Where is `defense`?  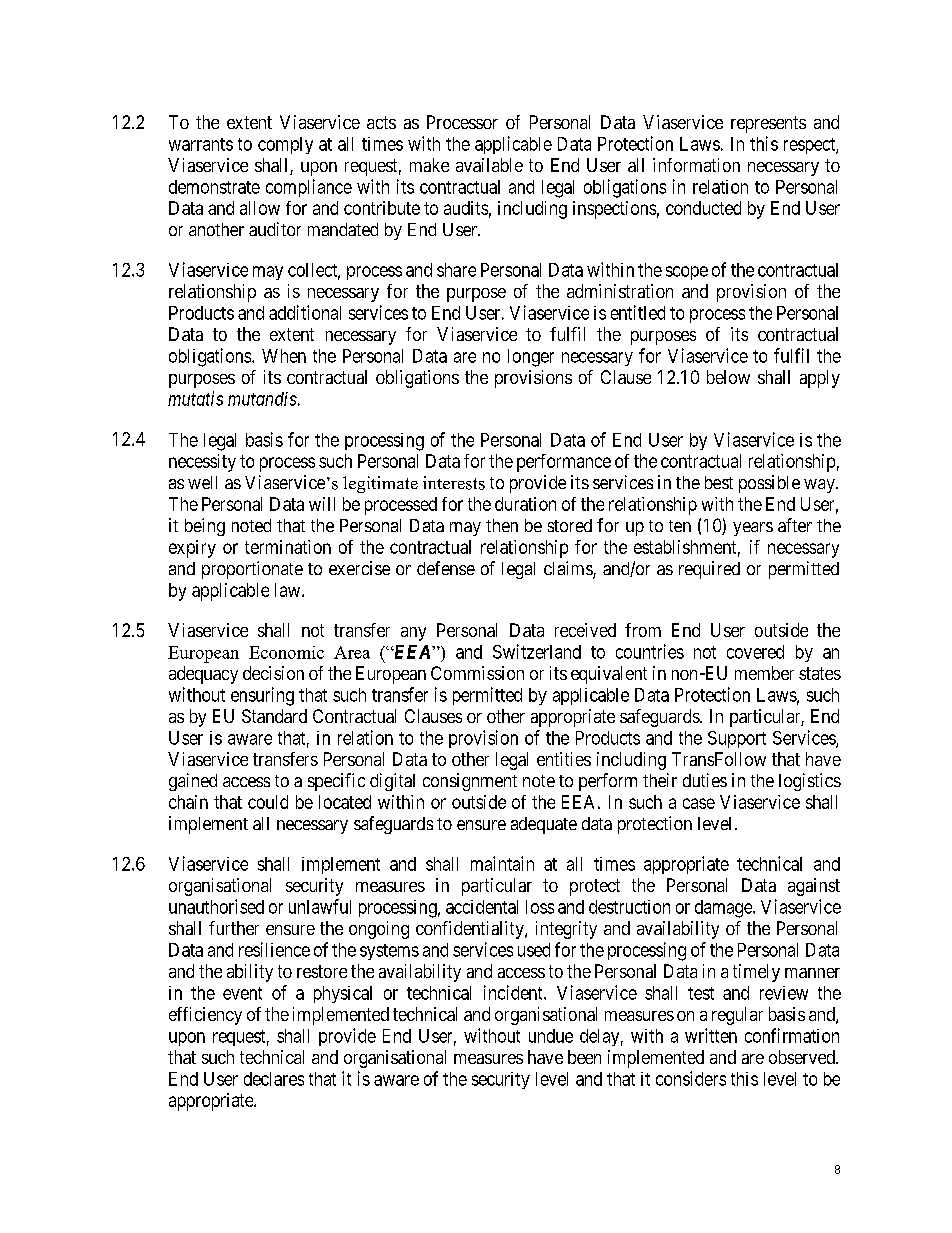
defense is located at coordinates (446, 568).
